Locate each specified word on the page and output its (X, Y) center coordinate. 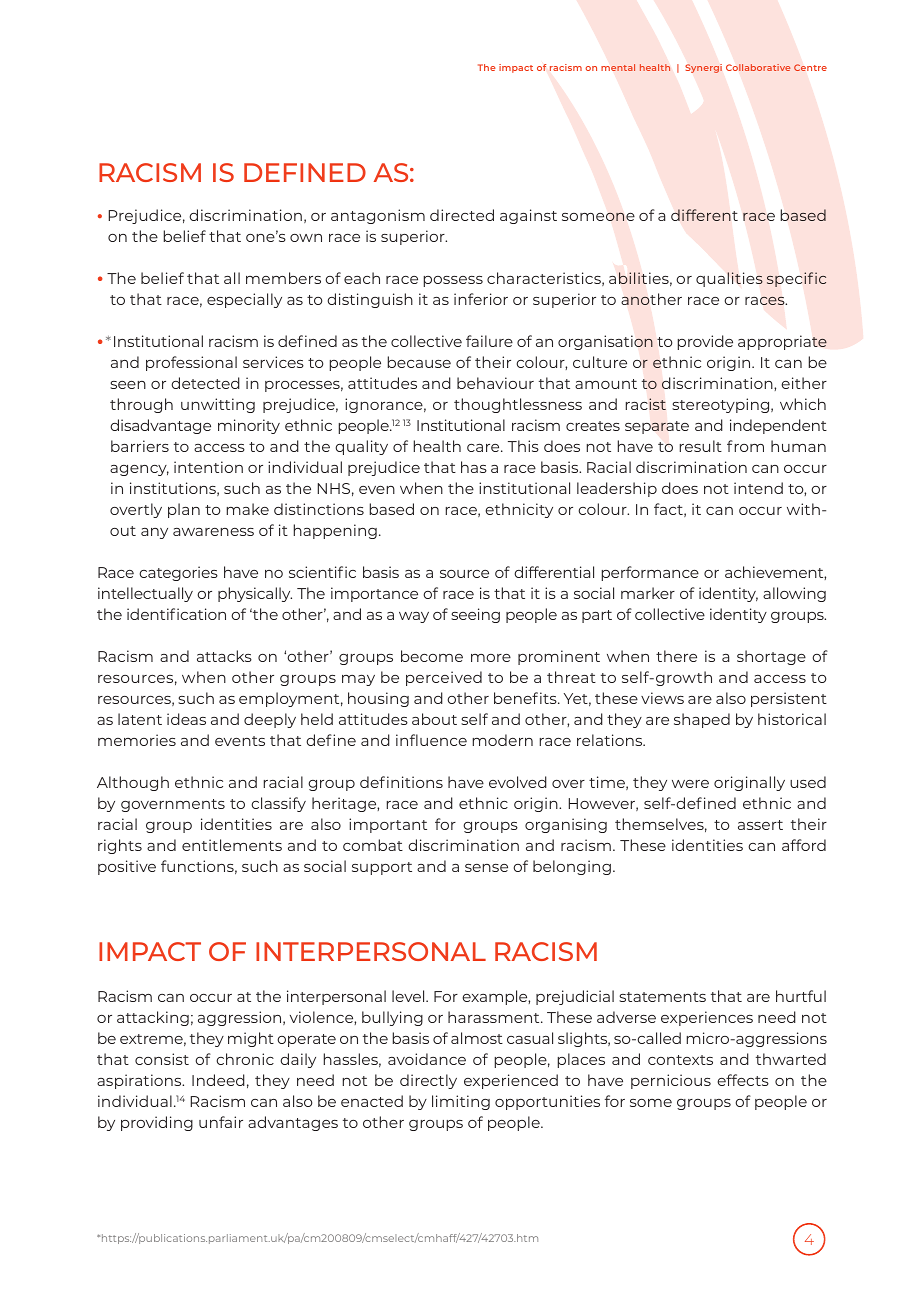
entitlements (232, 845)
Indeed (218, 1080)
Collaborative (758, 67)
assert (760, 825)
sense (486, 868)
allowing (794, 594)
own (306, 238)
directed (462, 215)
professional (191, 363)
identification (176, 614)
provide (705, 342)
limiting (461, 1102)
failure (489, 341)
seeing (475, 615)
